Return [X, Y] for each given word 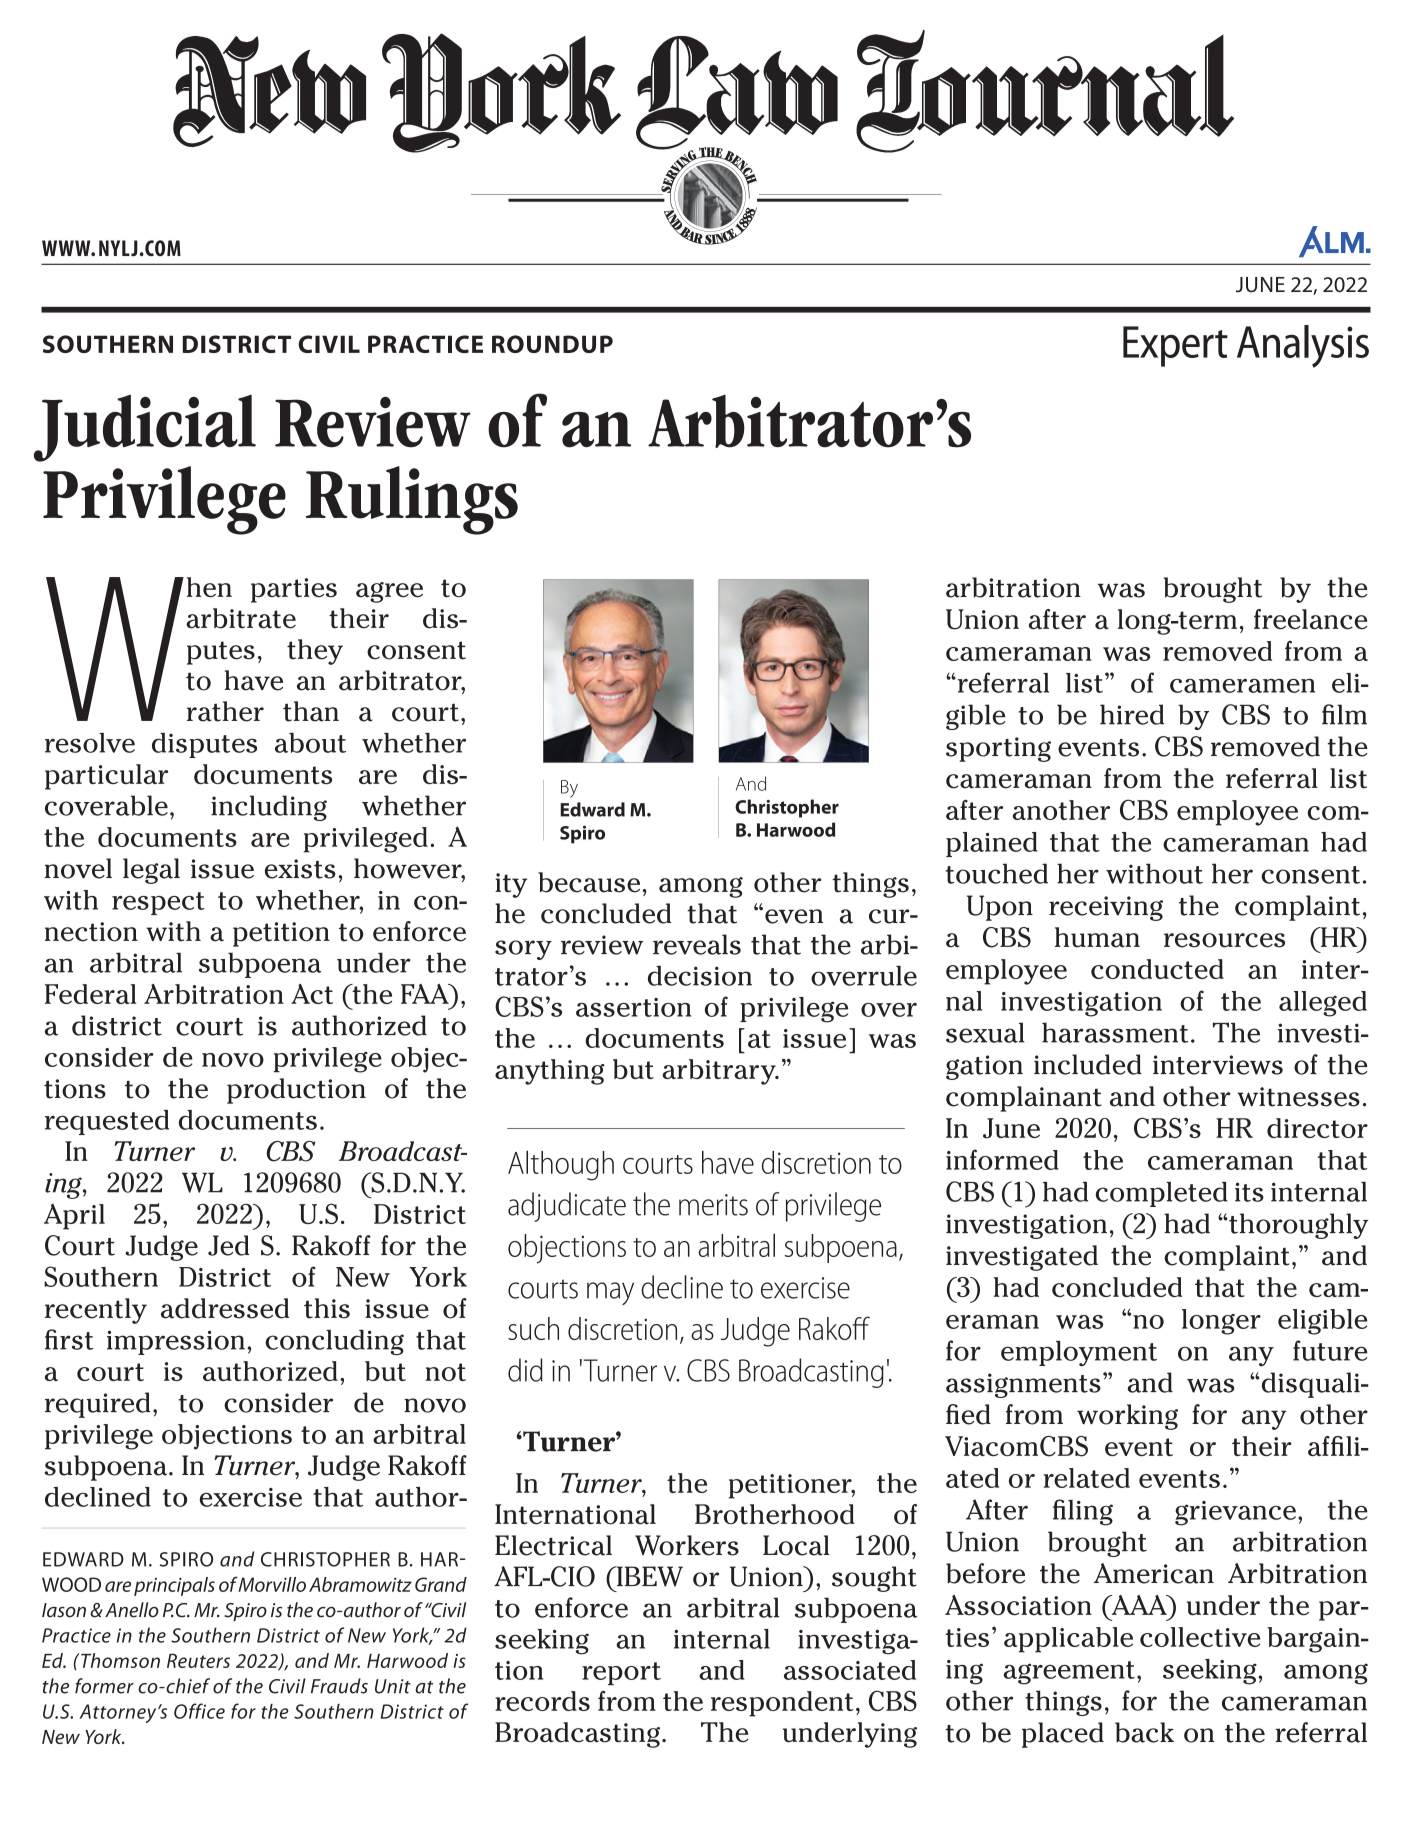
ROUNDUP [552, 344]
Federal [90, 994]
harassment [1115, 1032]
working [1127, 1417]
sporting [998, 749]
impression [176, 1342]
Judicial [145, 428]
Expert [1175, 346]
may [610, 1293]
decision [700, 975]
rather [225, 711]
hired [1132, 714]
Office [199, 1711]
